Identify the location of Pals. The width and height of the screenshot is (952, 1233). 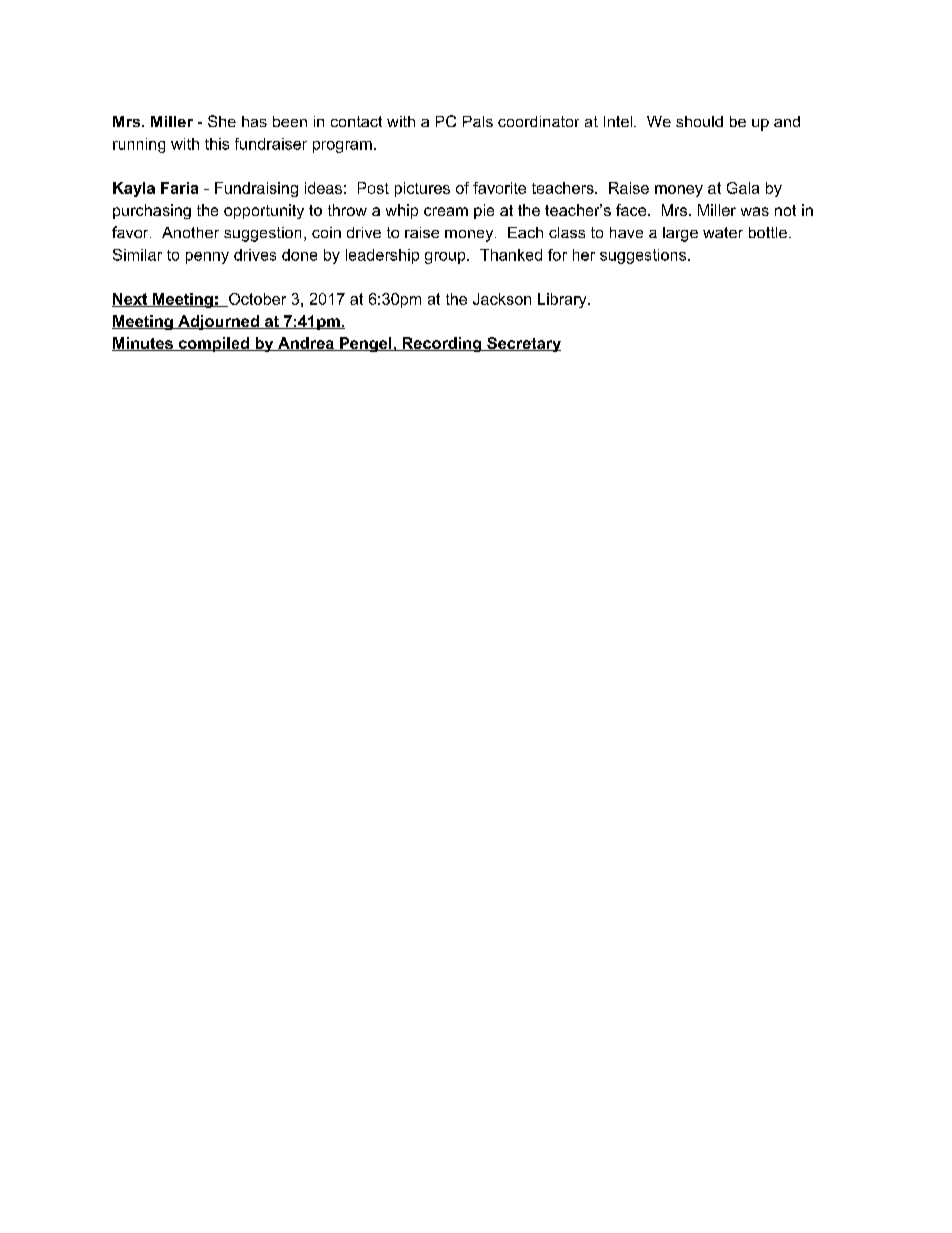
(478, 121).
